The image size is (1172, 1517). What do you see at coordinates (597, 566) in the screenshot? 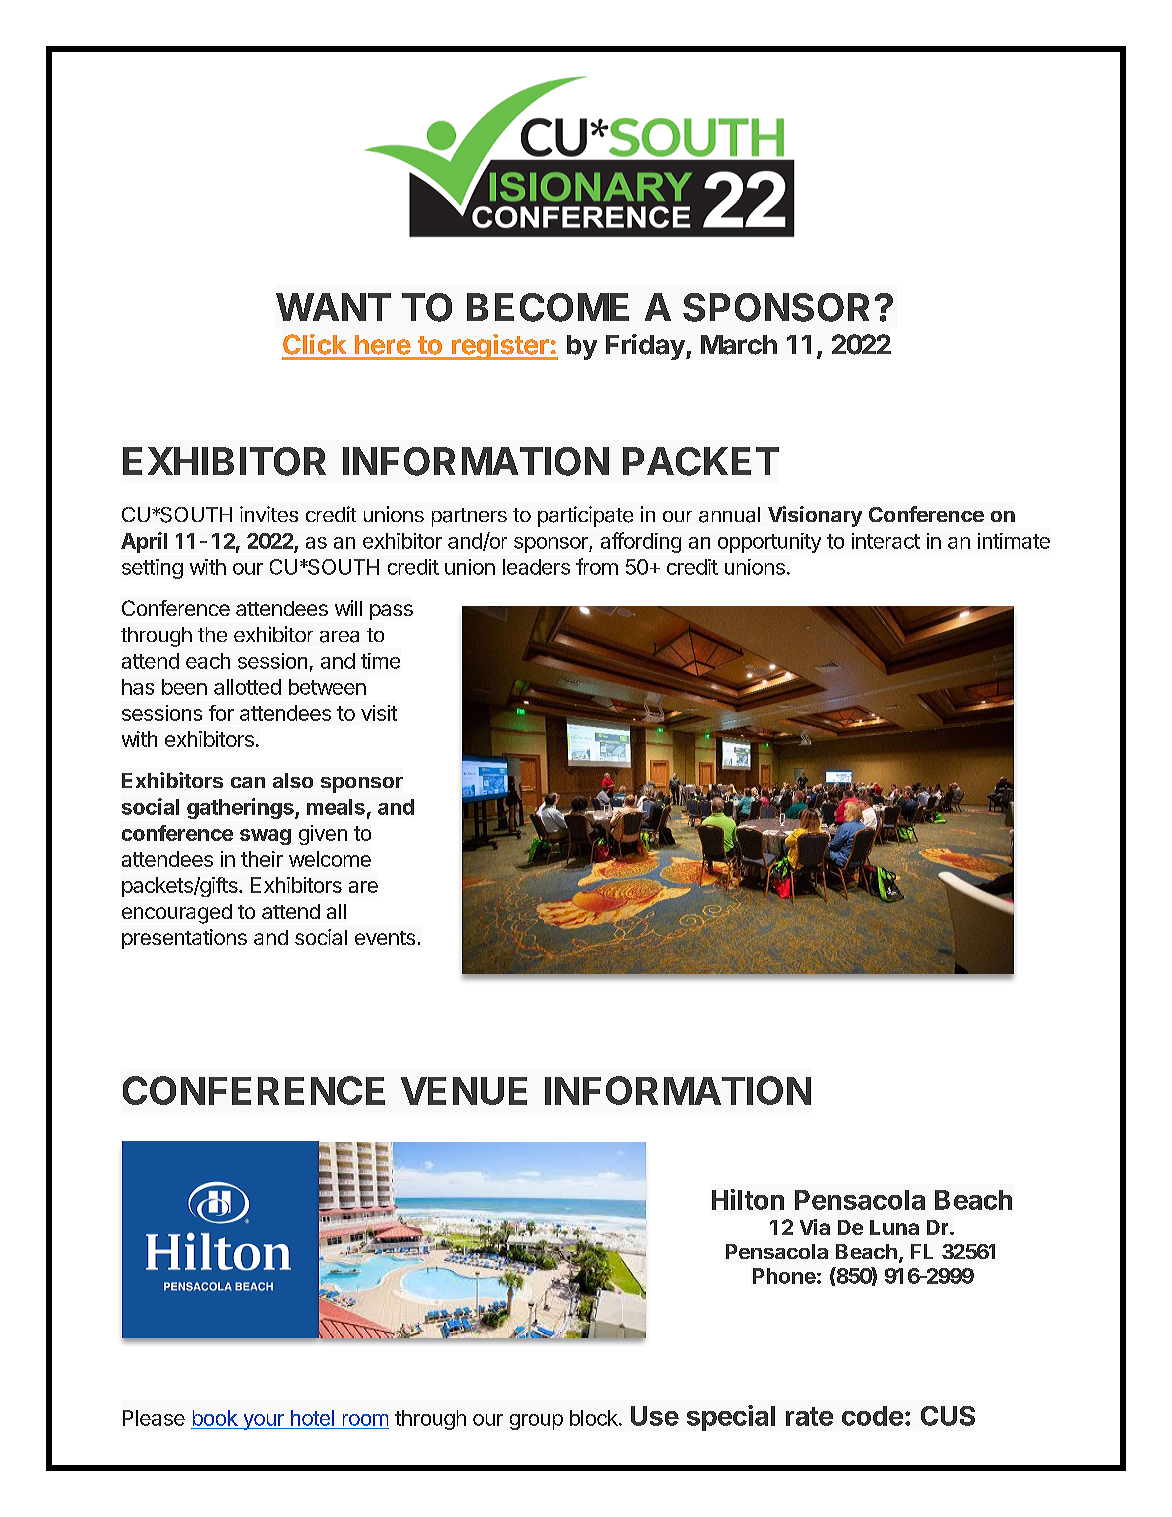
I see `from` at bounding box center [597, 566].
